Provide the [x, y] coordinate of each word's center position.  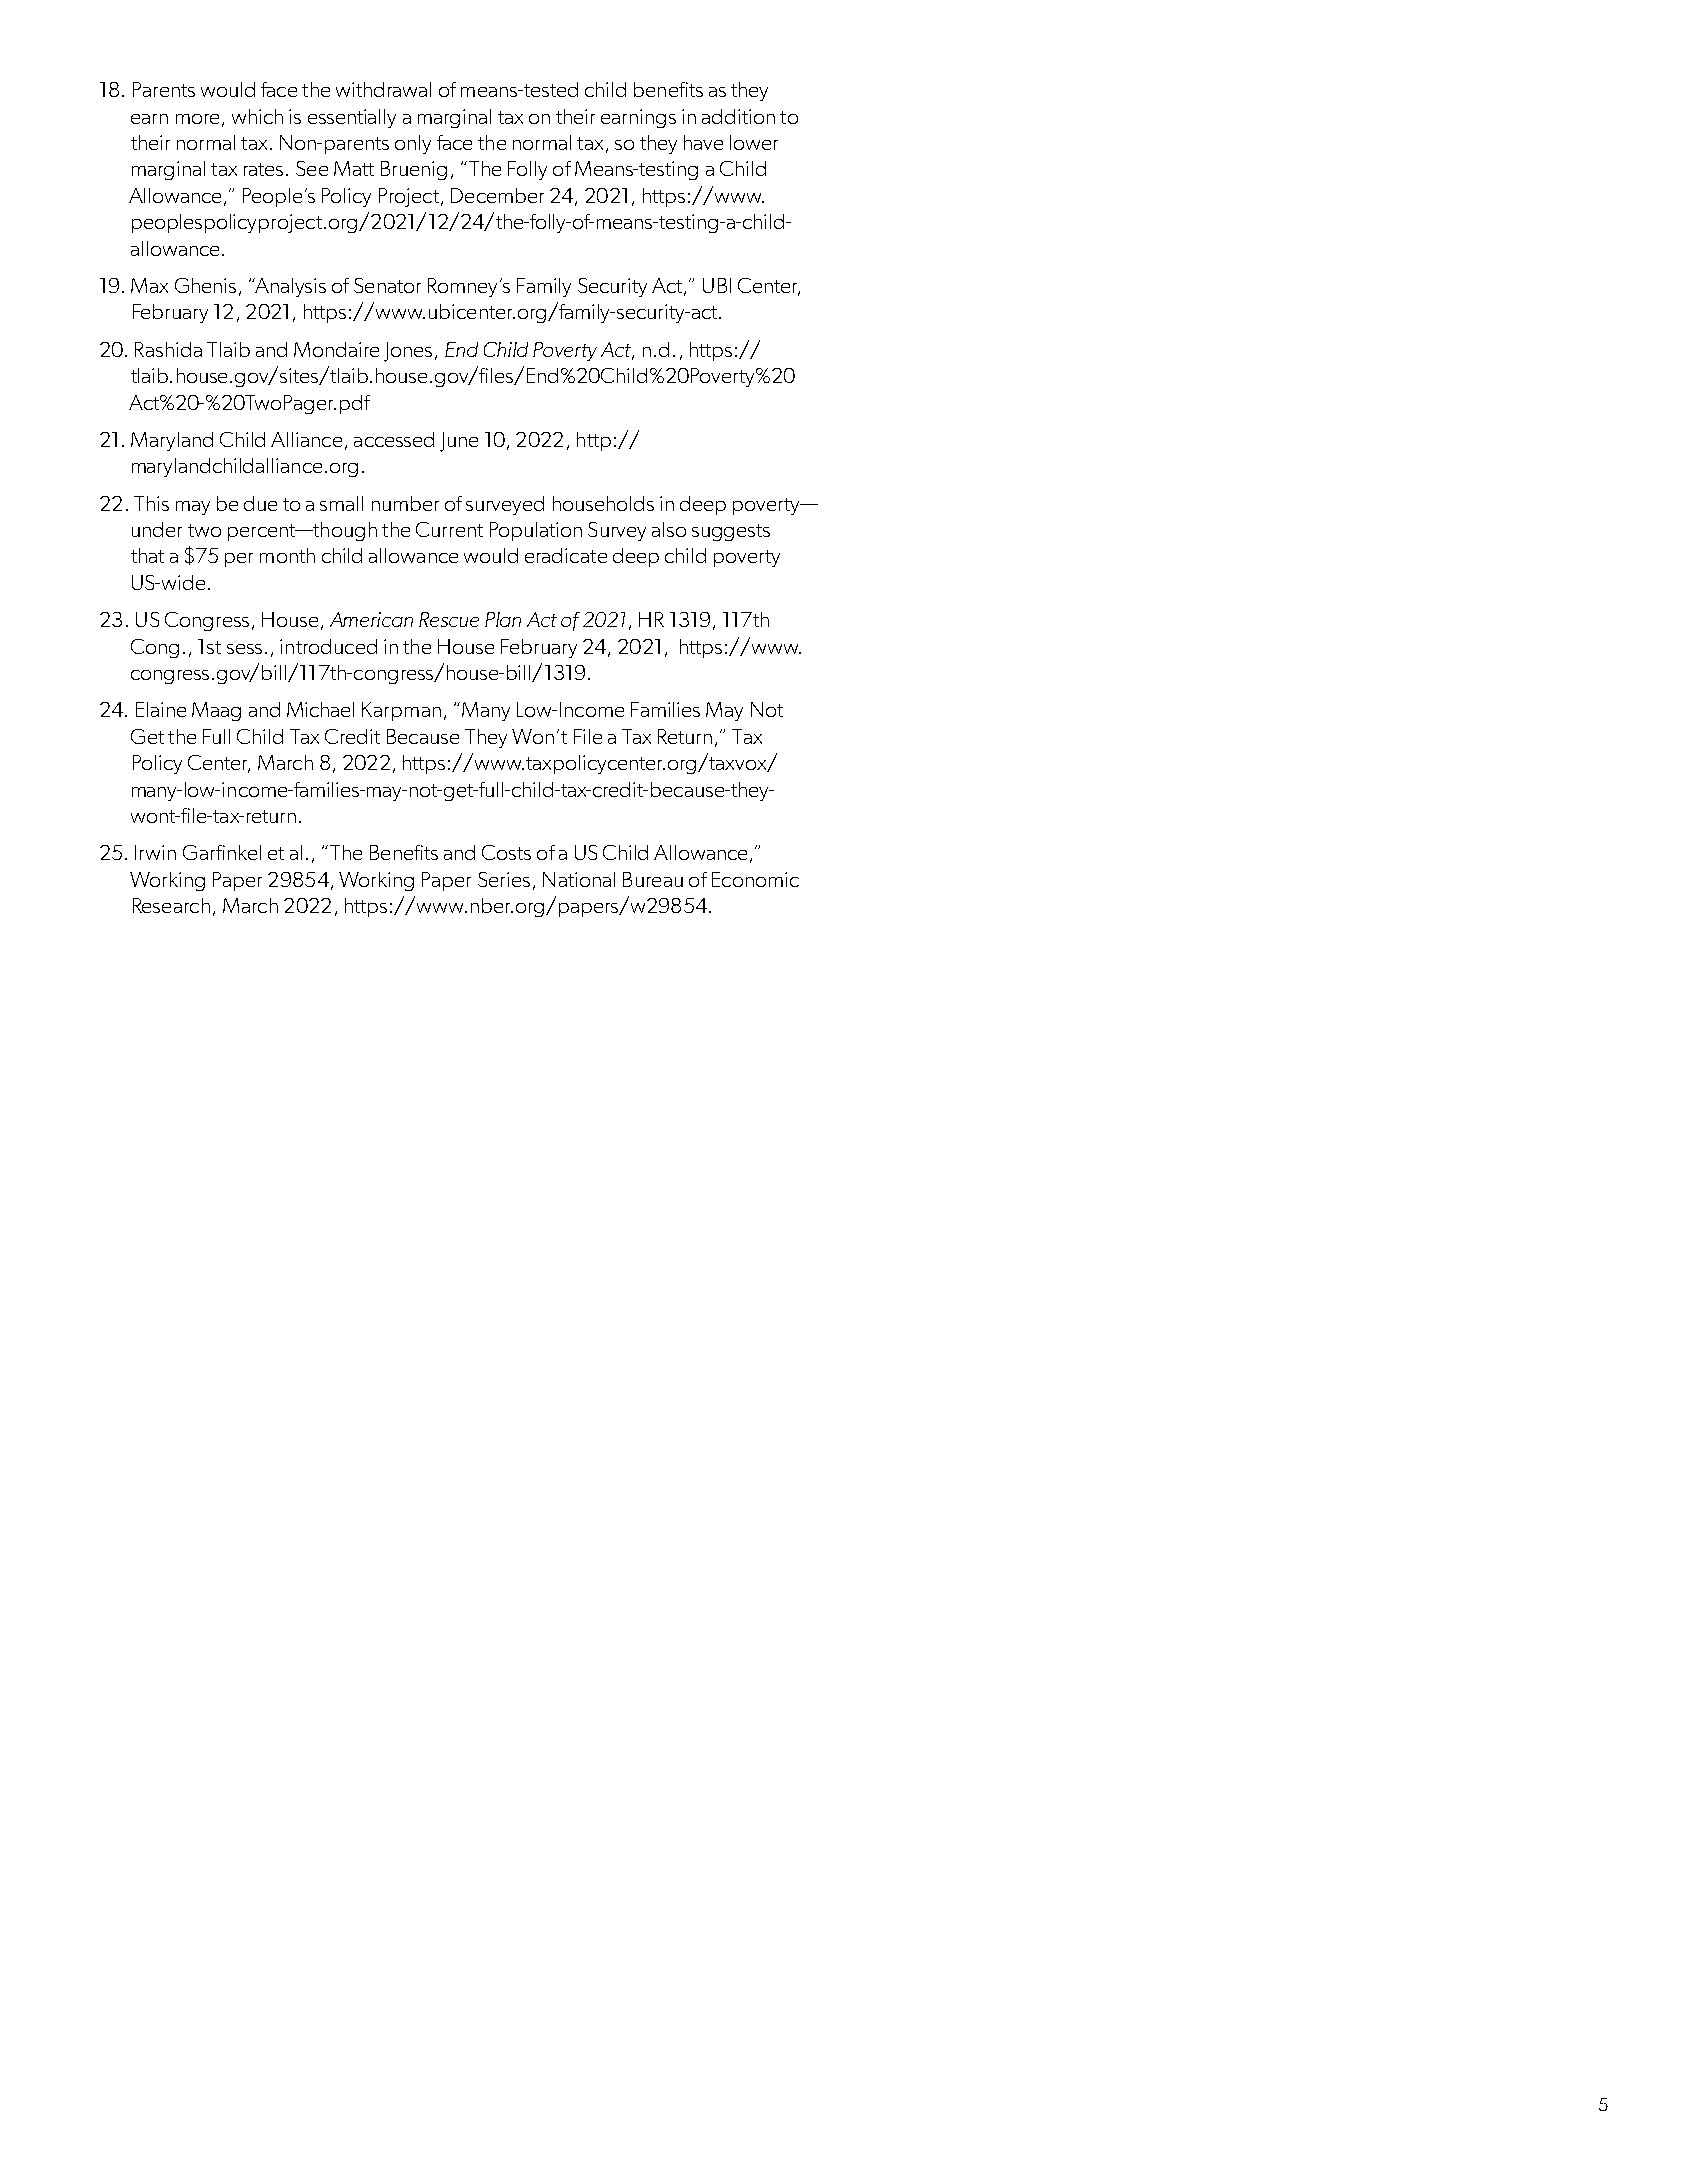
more [197, 119]
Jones [408, 352]
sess [244, 649]
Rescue [449, 619]
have [703, 142]
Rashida [168, 349]
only [413, 144]
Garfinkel [222, 852]
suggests [731, 532]
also [669, 529]
